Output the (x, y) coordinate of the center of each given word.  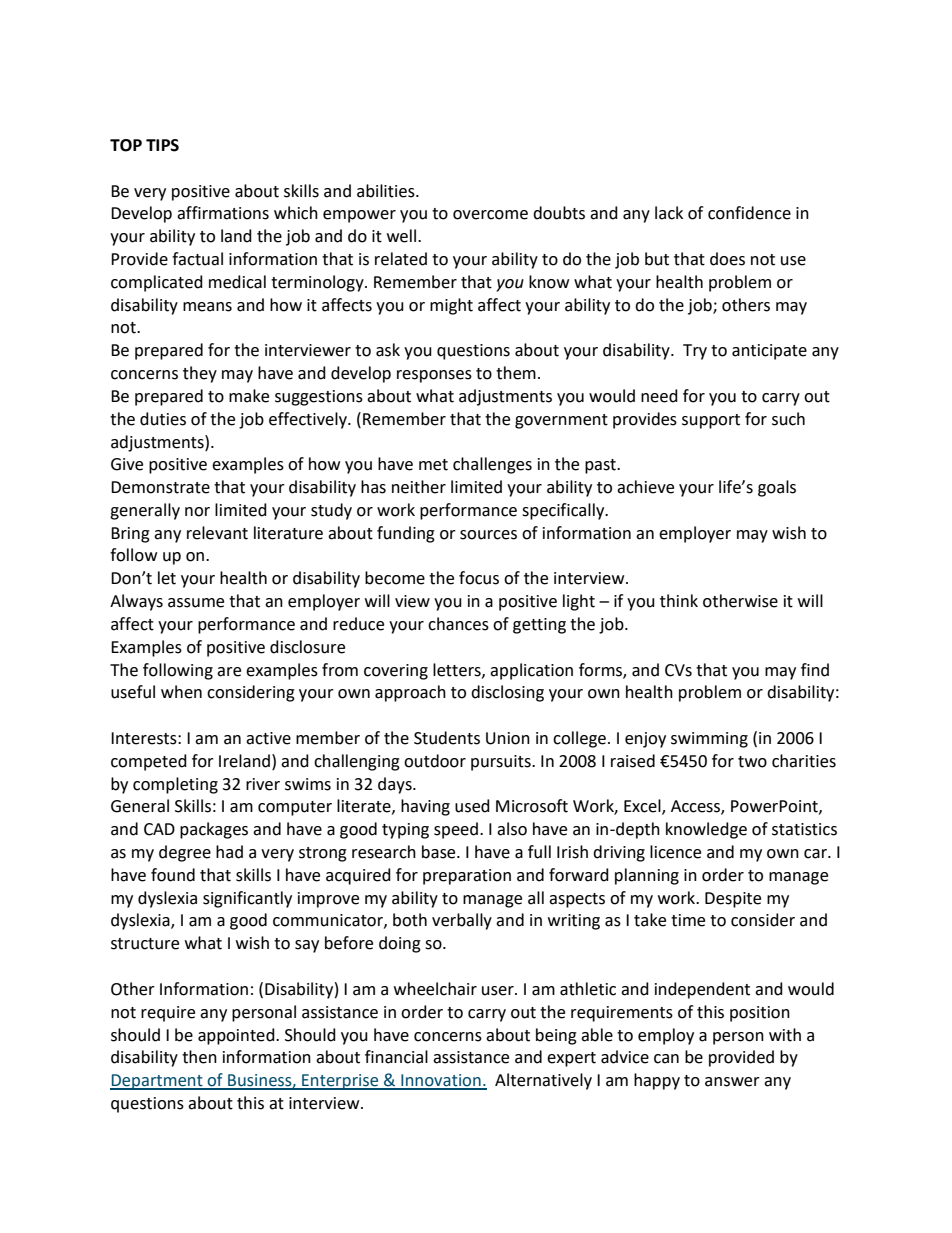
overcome (490, 215)
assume (196, 603)
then (199, 1057)
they (200, 374)
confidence (749, 213)
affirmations (223, 213)
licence (675, 852)
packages (214, 830)
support (711, 421)
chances (458, 624)
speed (456, 830)
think (679, 601)
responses (434, 376)
